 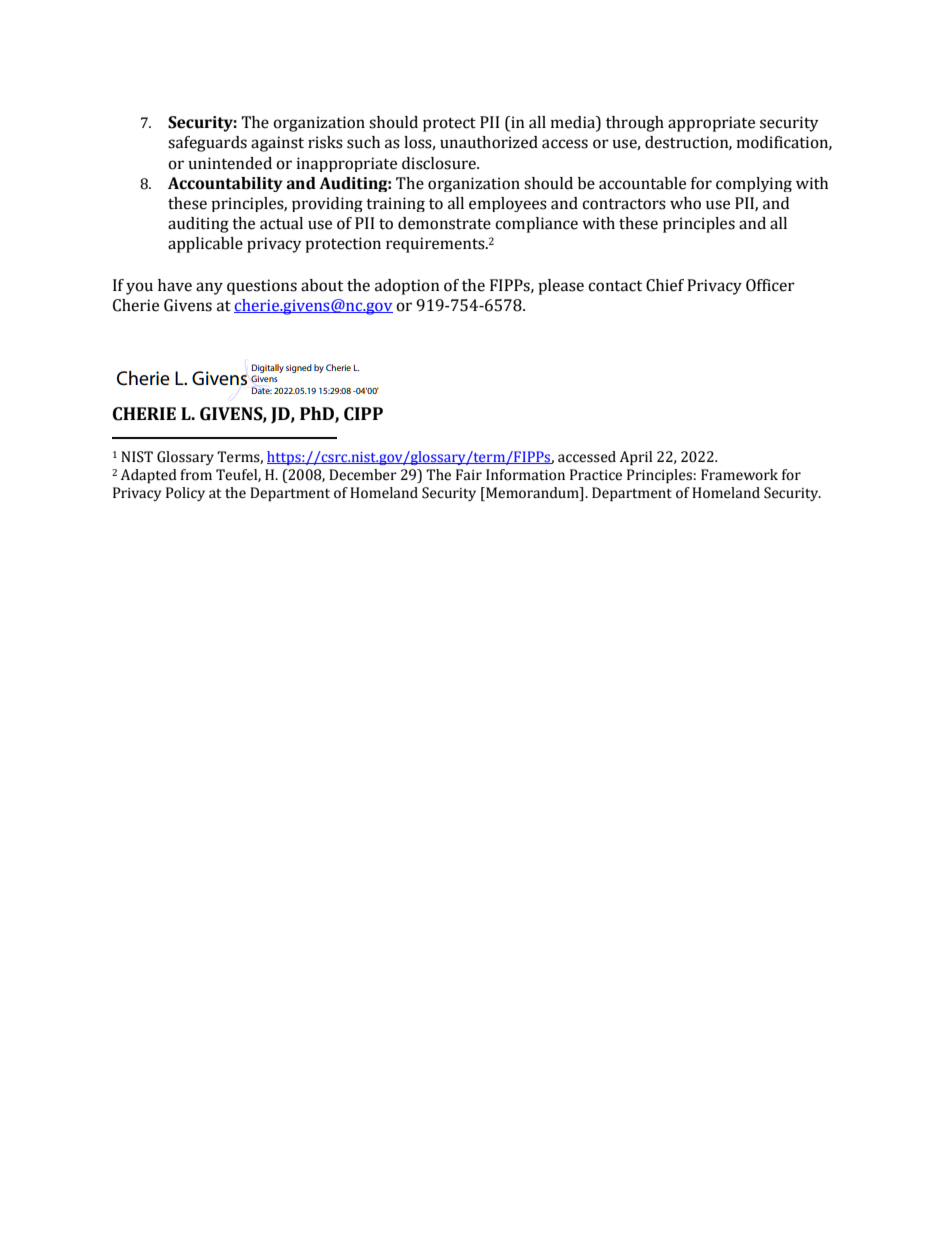 What do you see at coordinates (635, 124) in the screenshot?
I see `through` at bounding box center [635, 124].
